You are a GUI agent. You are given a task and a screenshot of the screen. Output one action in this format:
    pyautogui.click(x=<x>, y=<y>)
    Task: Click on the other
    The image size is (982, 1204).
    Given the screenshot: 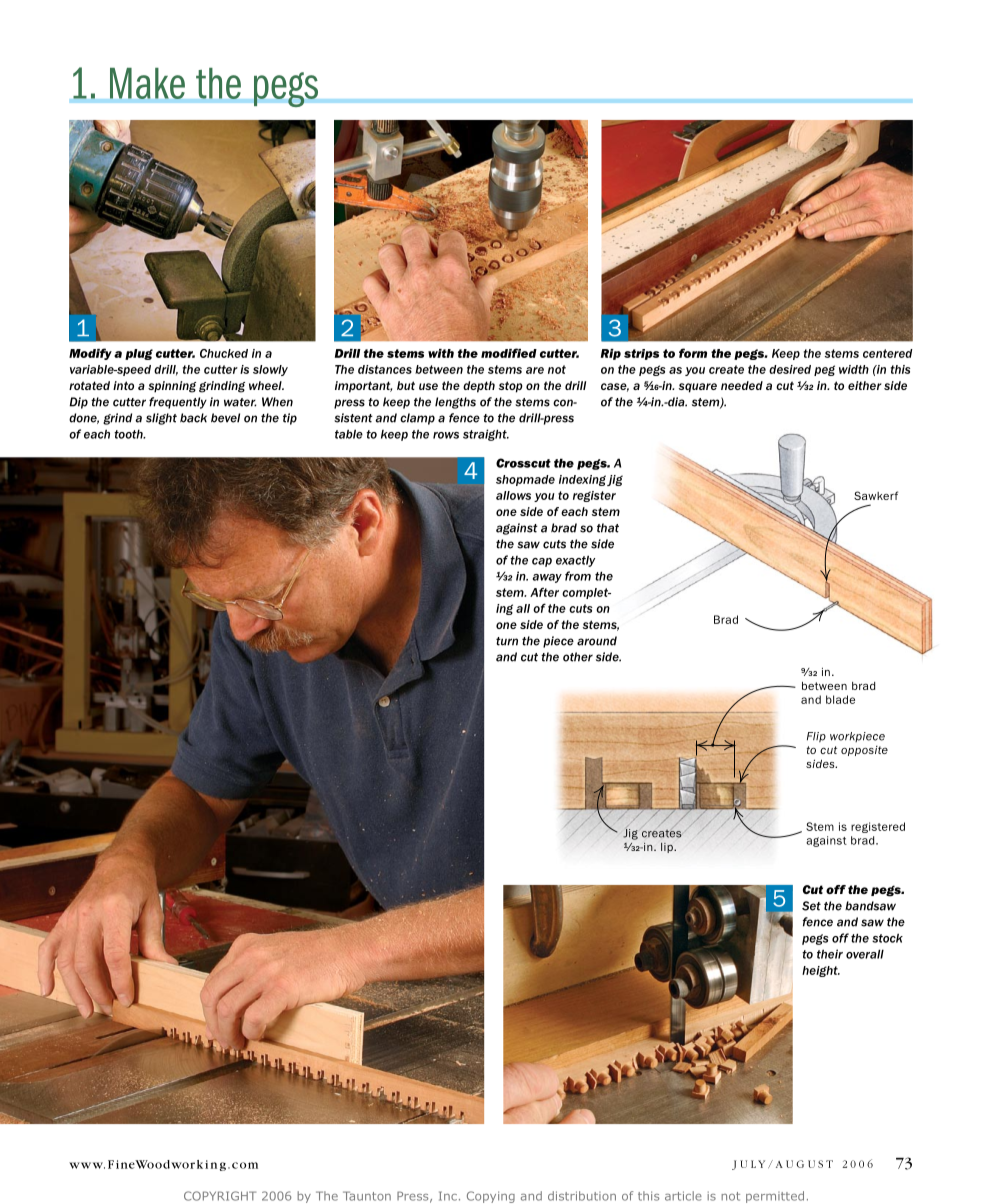 What is the action you would take?
    pyautogui.click(x=578, y=657)
